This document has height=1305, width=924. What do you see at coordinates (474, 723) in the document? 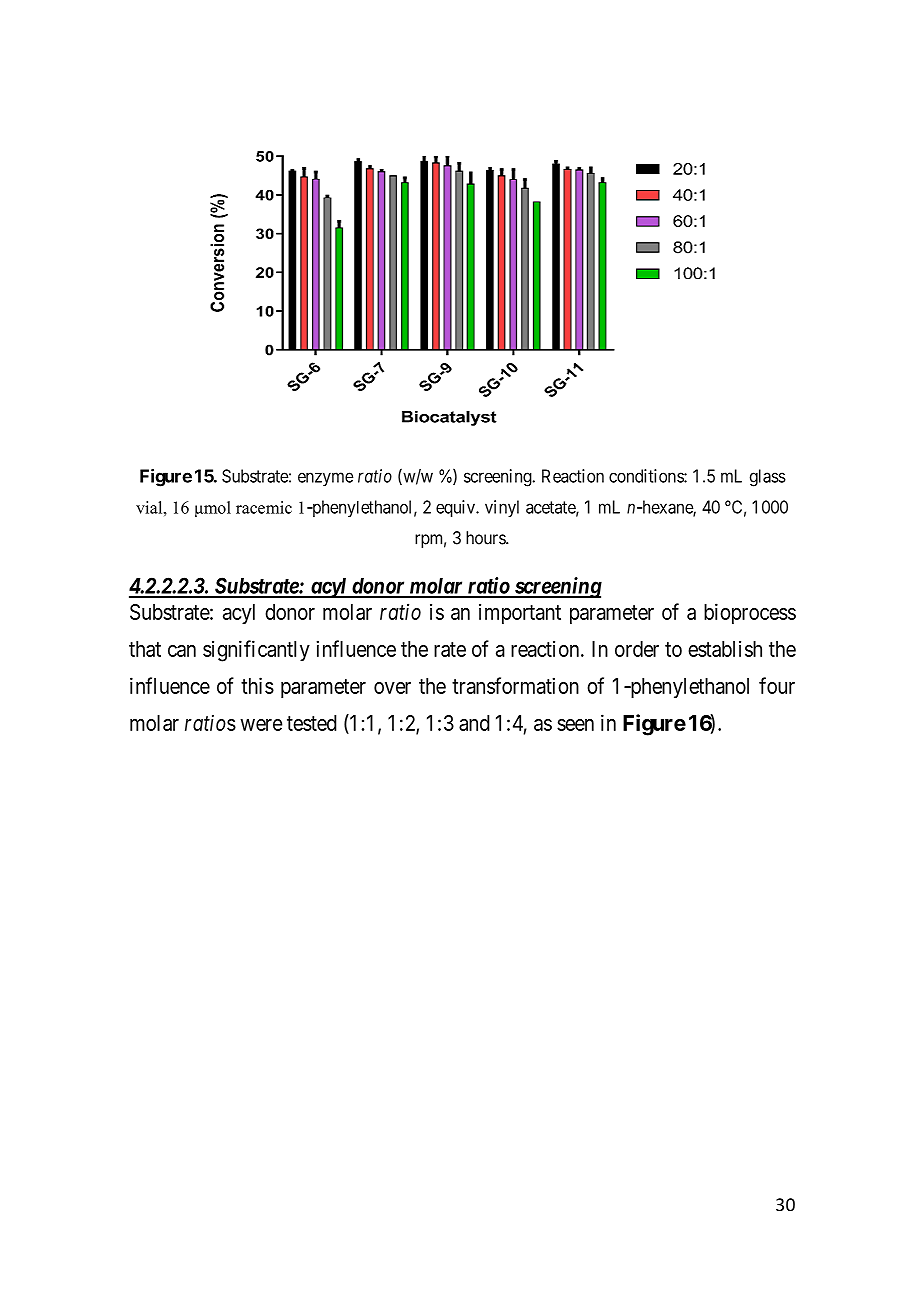
I see `and` at bounding box center [474, 723].
